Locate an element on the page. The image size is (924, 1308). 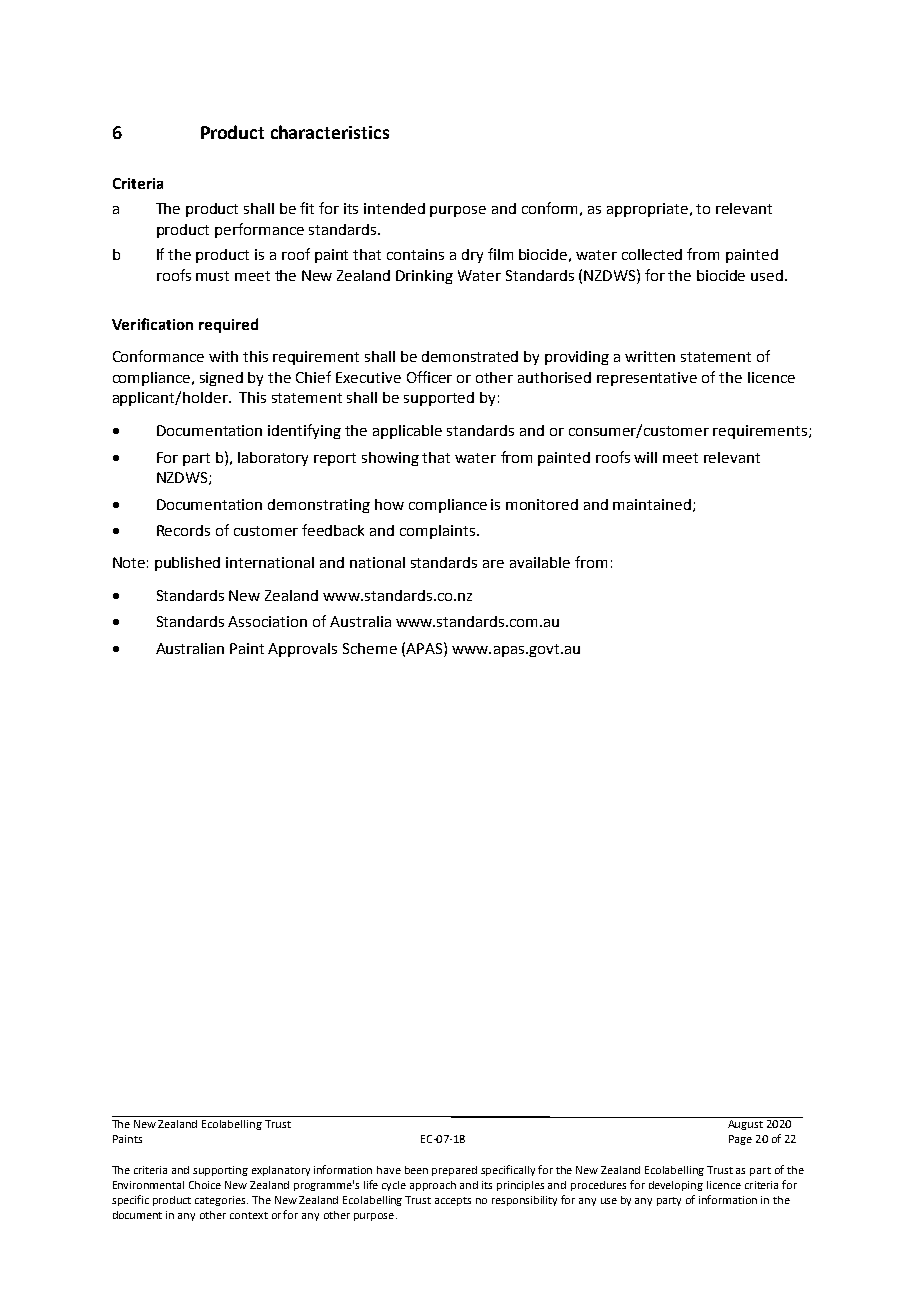
Scheme is located at coordinates (370, 648).
